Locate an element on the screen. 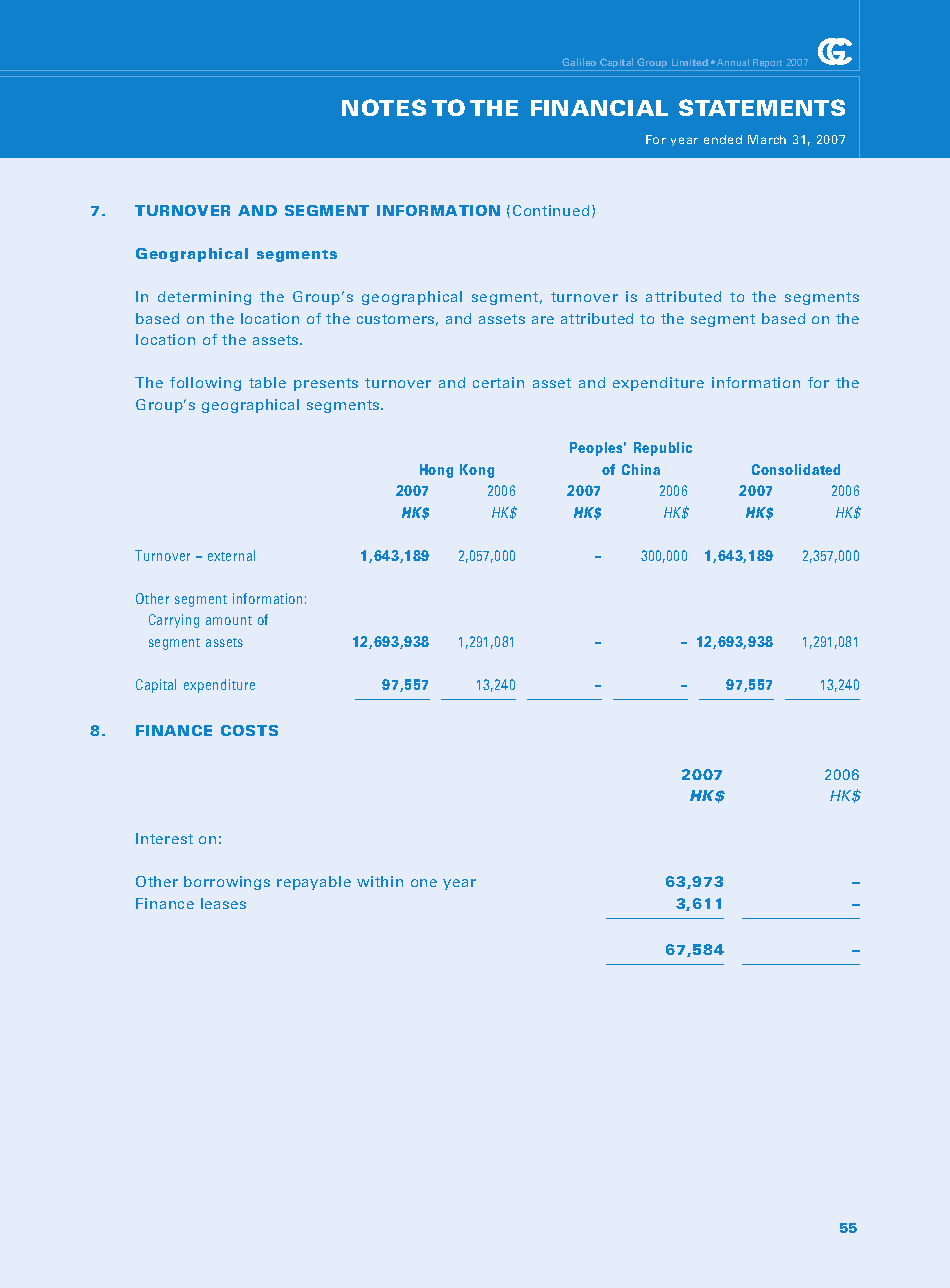  Galileo is located at coordinates (579, 62).
